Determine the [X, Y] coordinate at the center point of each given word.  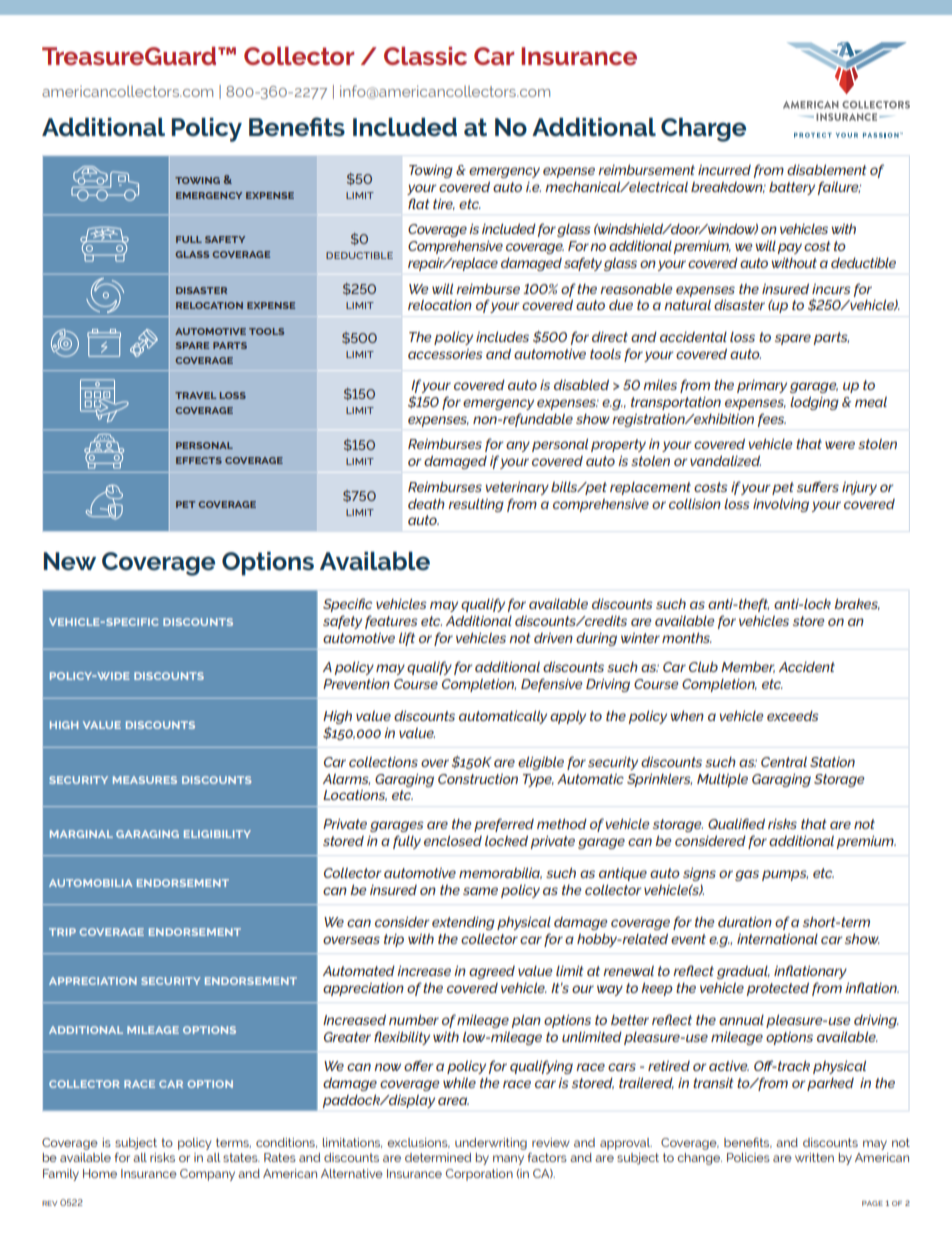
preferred [504, 825]
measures [145, 780]
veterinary [517, 488]
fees [772, 420]
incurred [724, 170]
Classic [425, 56]
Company [207, 1175]
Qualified [736, 823]
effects [199, 460]
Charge [703, 130]
